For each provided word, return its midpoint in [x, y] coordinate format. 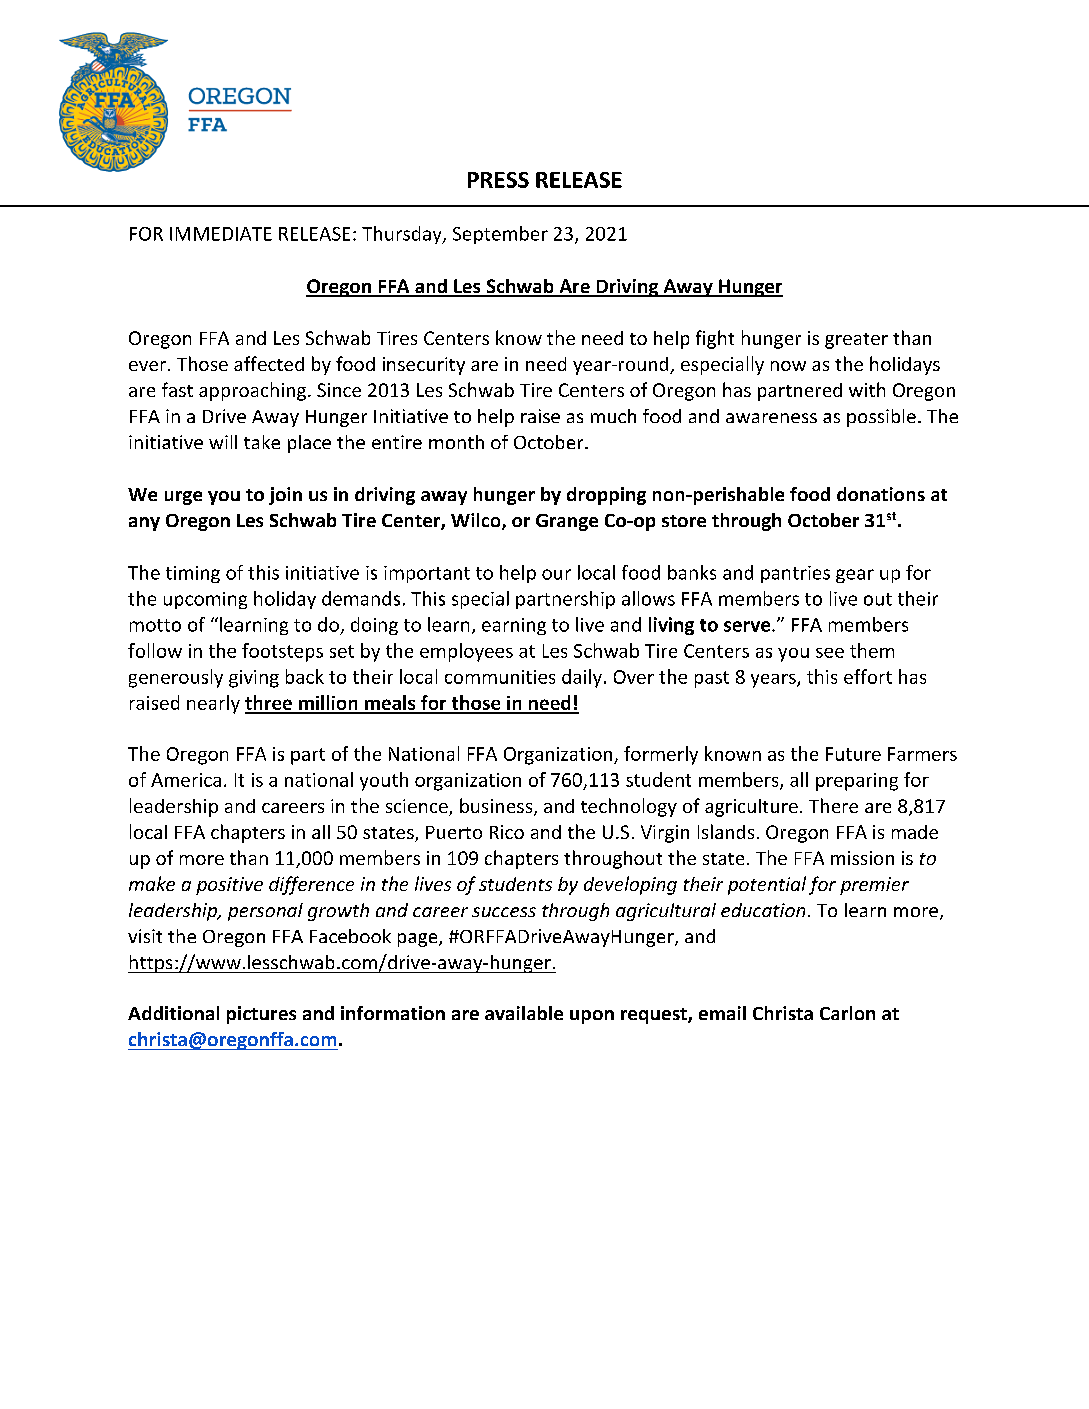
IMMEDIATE [221, 234]
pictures [261, 1015]
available [524, 1013]
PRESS [498, 180]
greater [856, 341]
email [722, 1013]
